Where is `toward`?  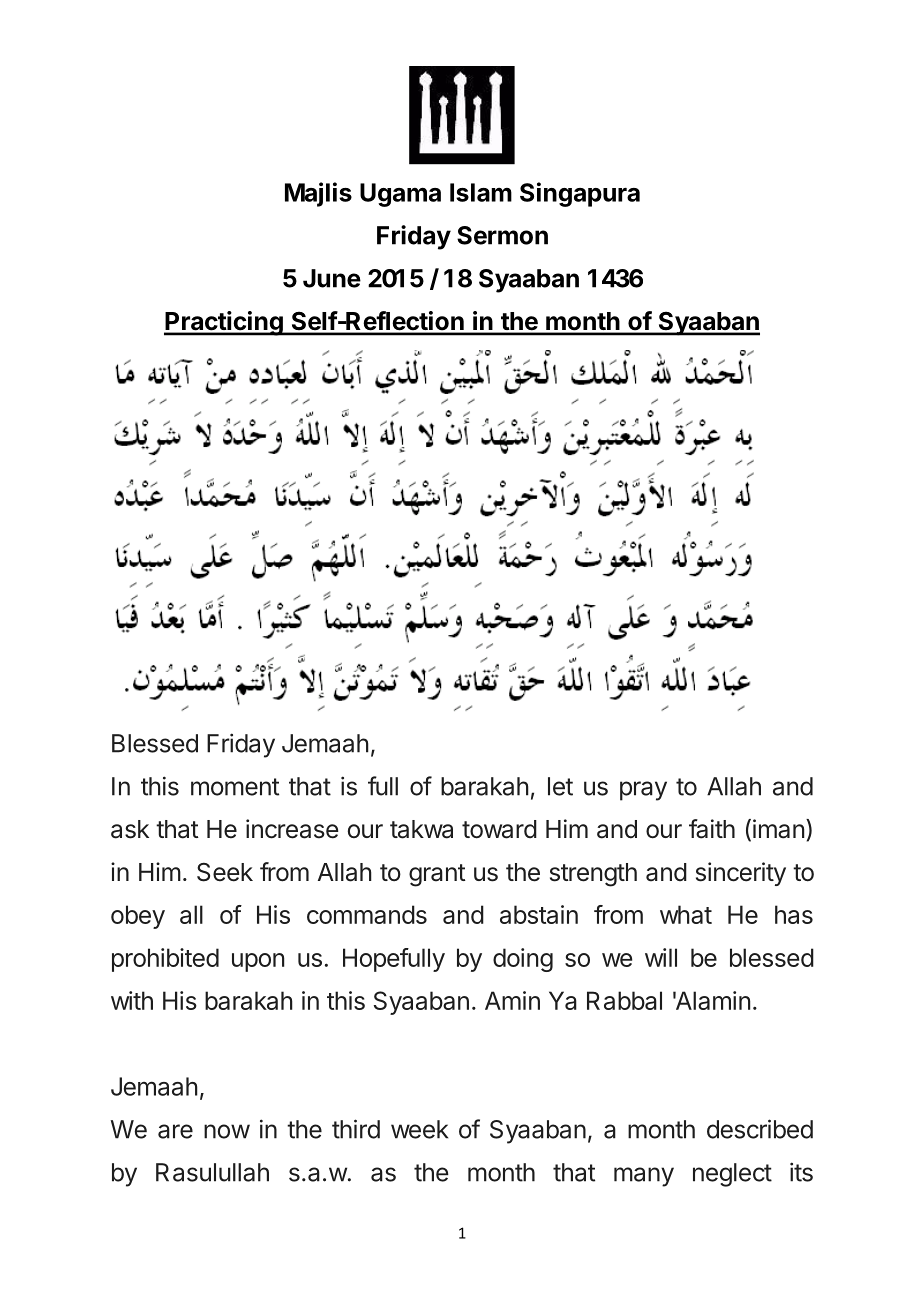 toward is located at coordinates (499, 829).
